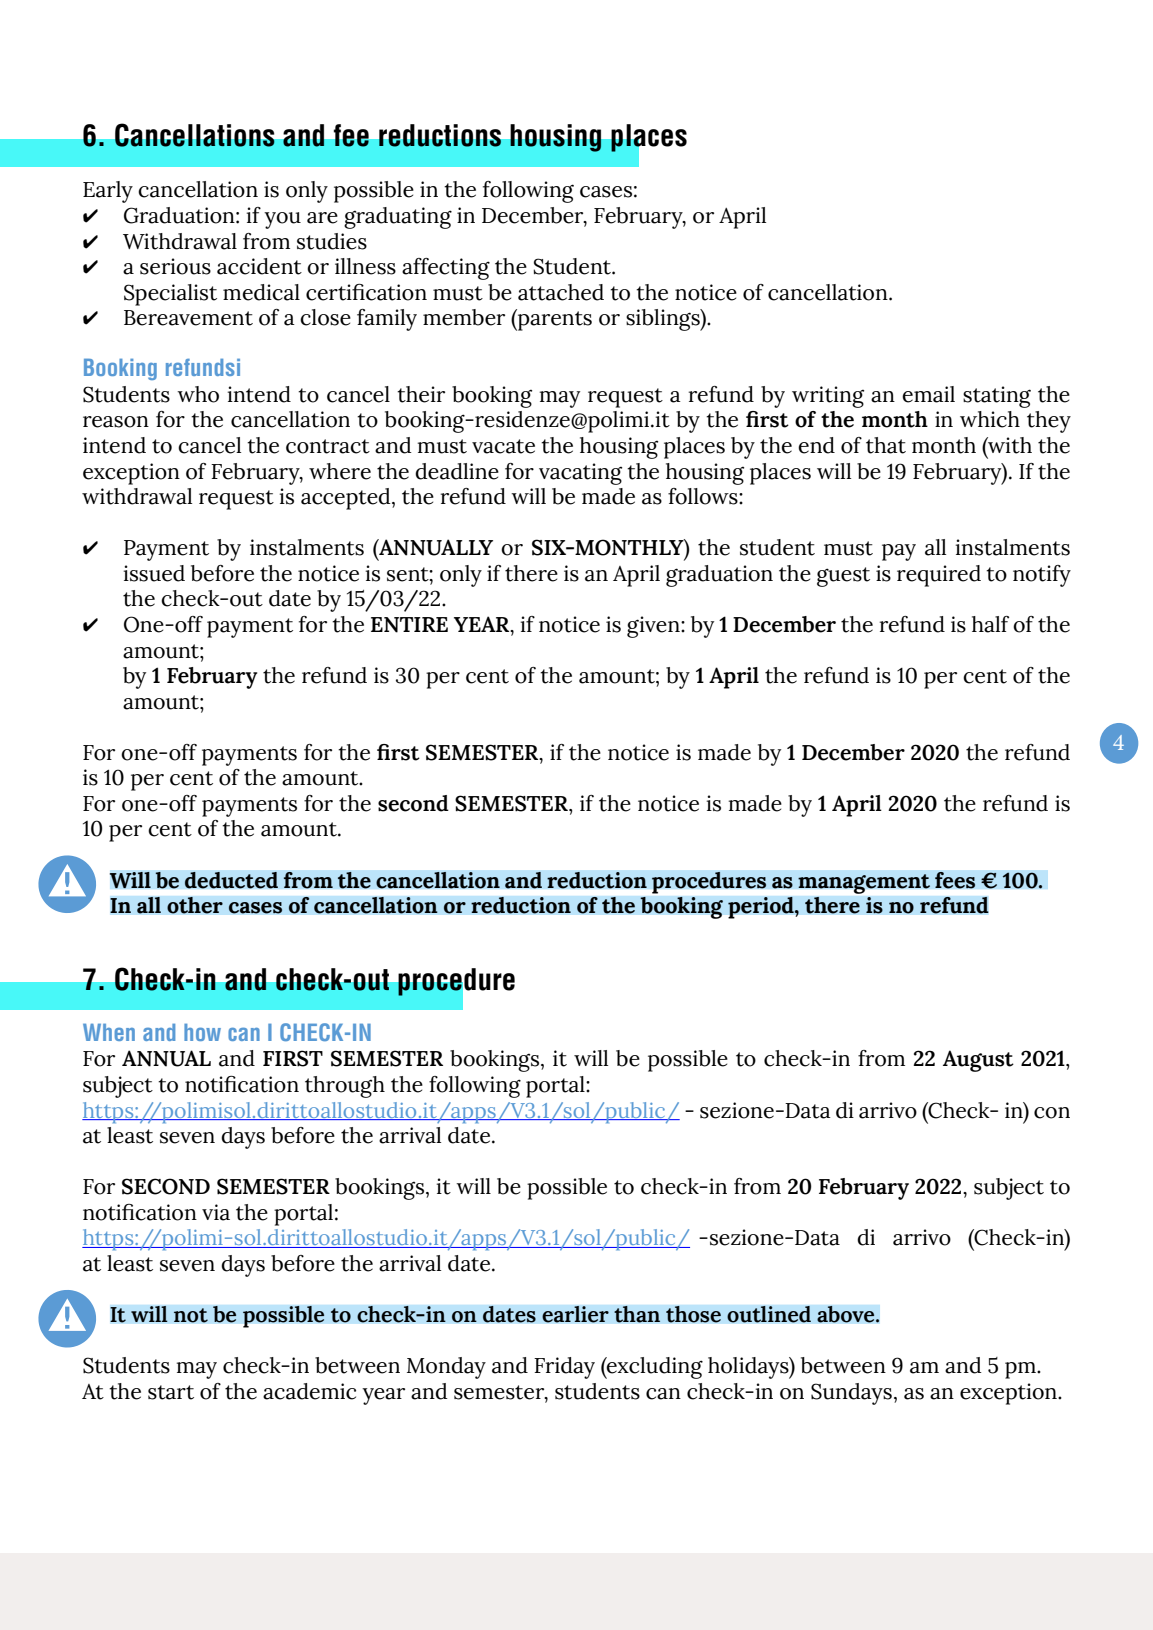 The width and height of the page is (1153, 1630). Describe the element at coordinates (939, 576) in the page. I see `required` at that location.
